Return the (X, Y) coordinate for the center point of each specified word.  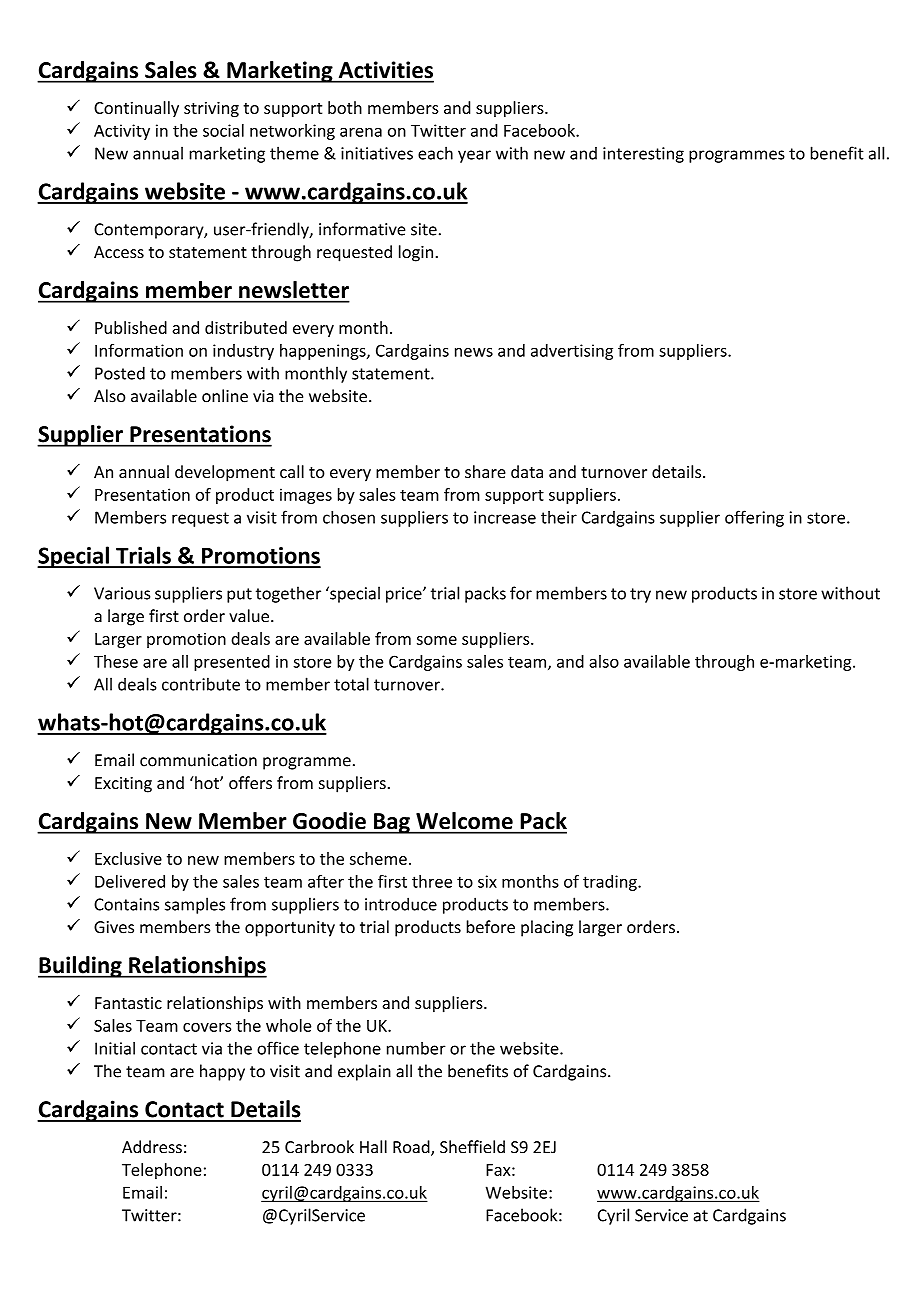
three (432, 881)
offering (754, 518)
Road (412, 1148)
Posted (120, 373)
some (437, 640)
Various (122, 593)
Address (152, 1147)
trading (611, 883)
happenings (324, 352)
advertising (572, 352)
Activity (122, 132)
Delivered (130, 881)
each (435, 153)
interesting (643, 155)
